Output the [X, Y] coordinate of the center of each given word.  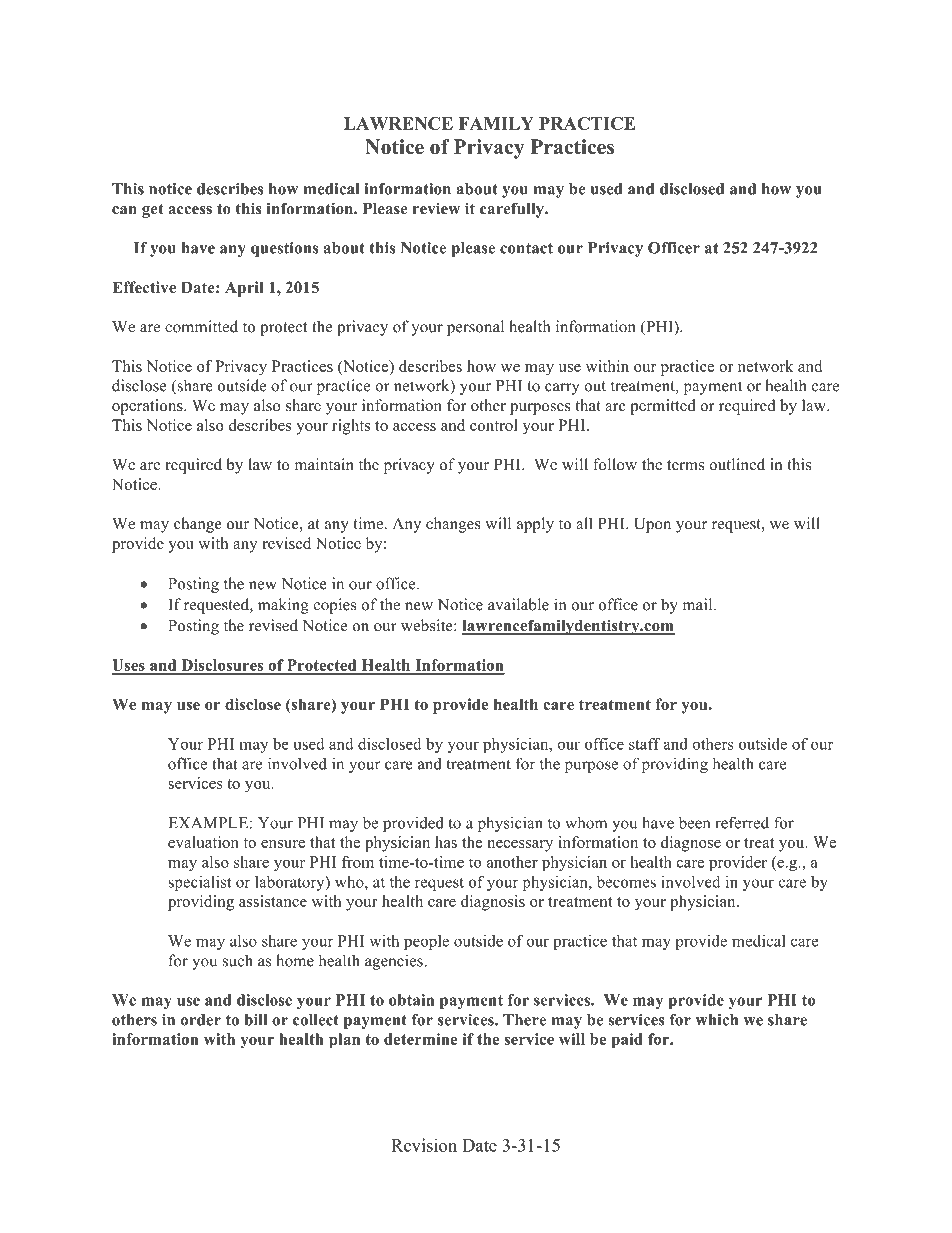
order [201, 1020]
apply [535, 525]
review [436, 208]
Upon [652, 525]
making [283, 606]
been [695, 822]
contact [526, 248]
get [153, 211]
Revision [424, 1145]
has [446, 842]
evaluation [203, 842]
